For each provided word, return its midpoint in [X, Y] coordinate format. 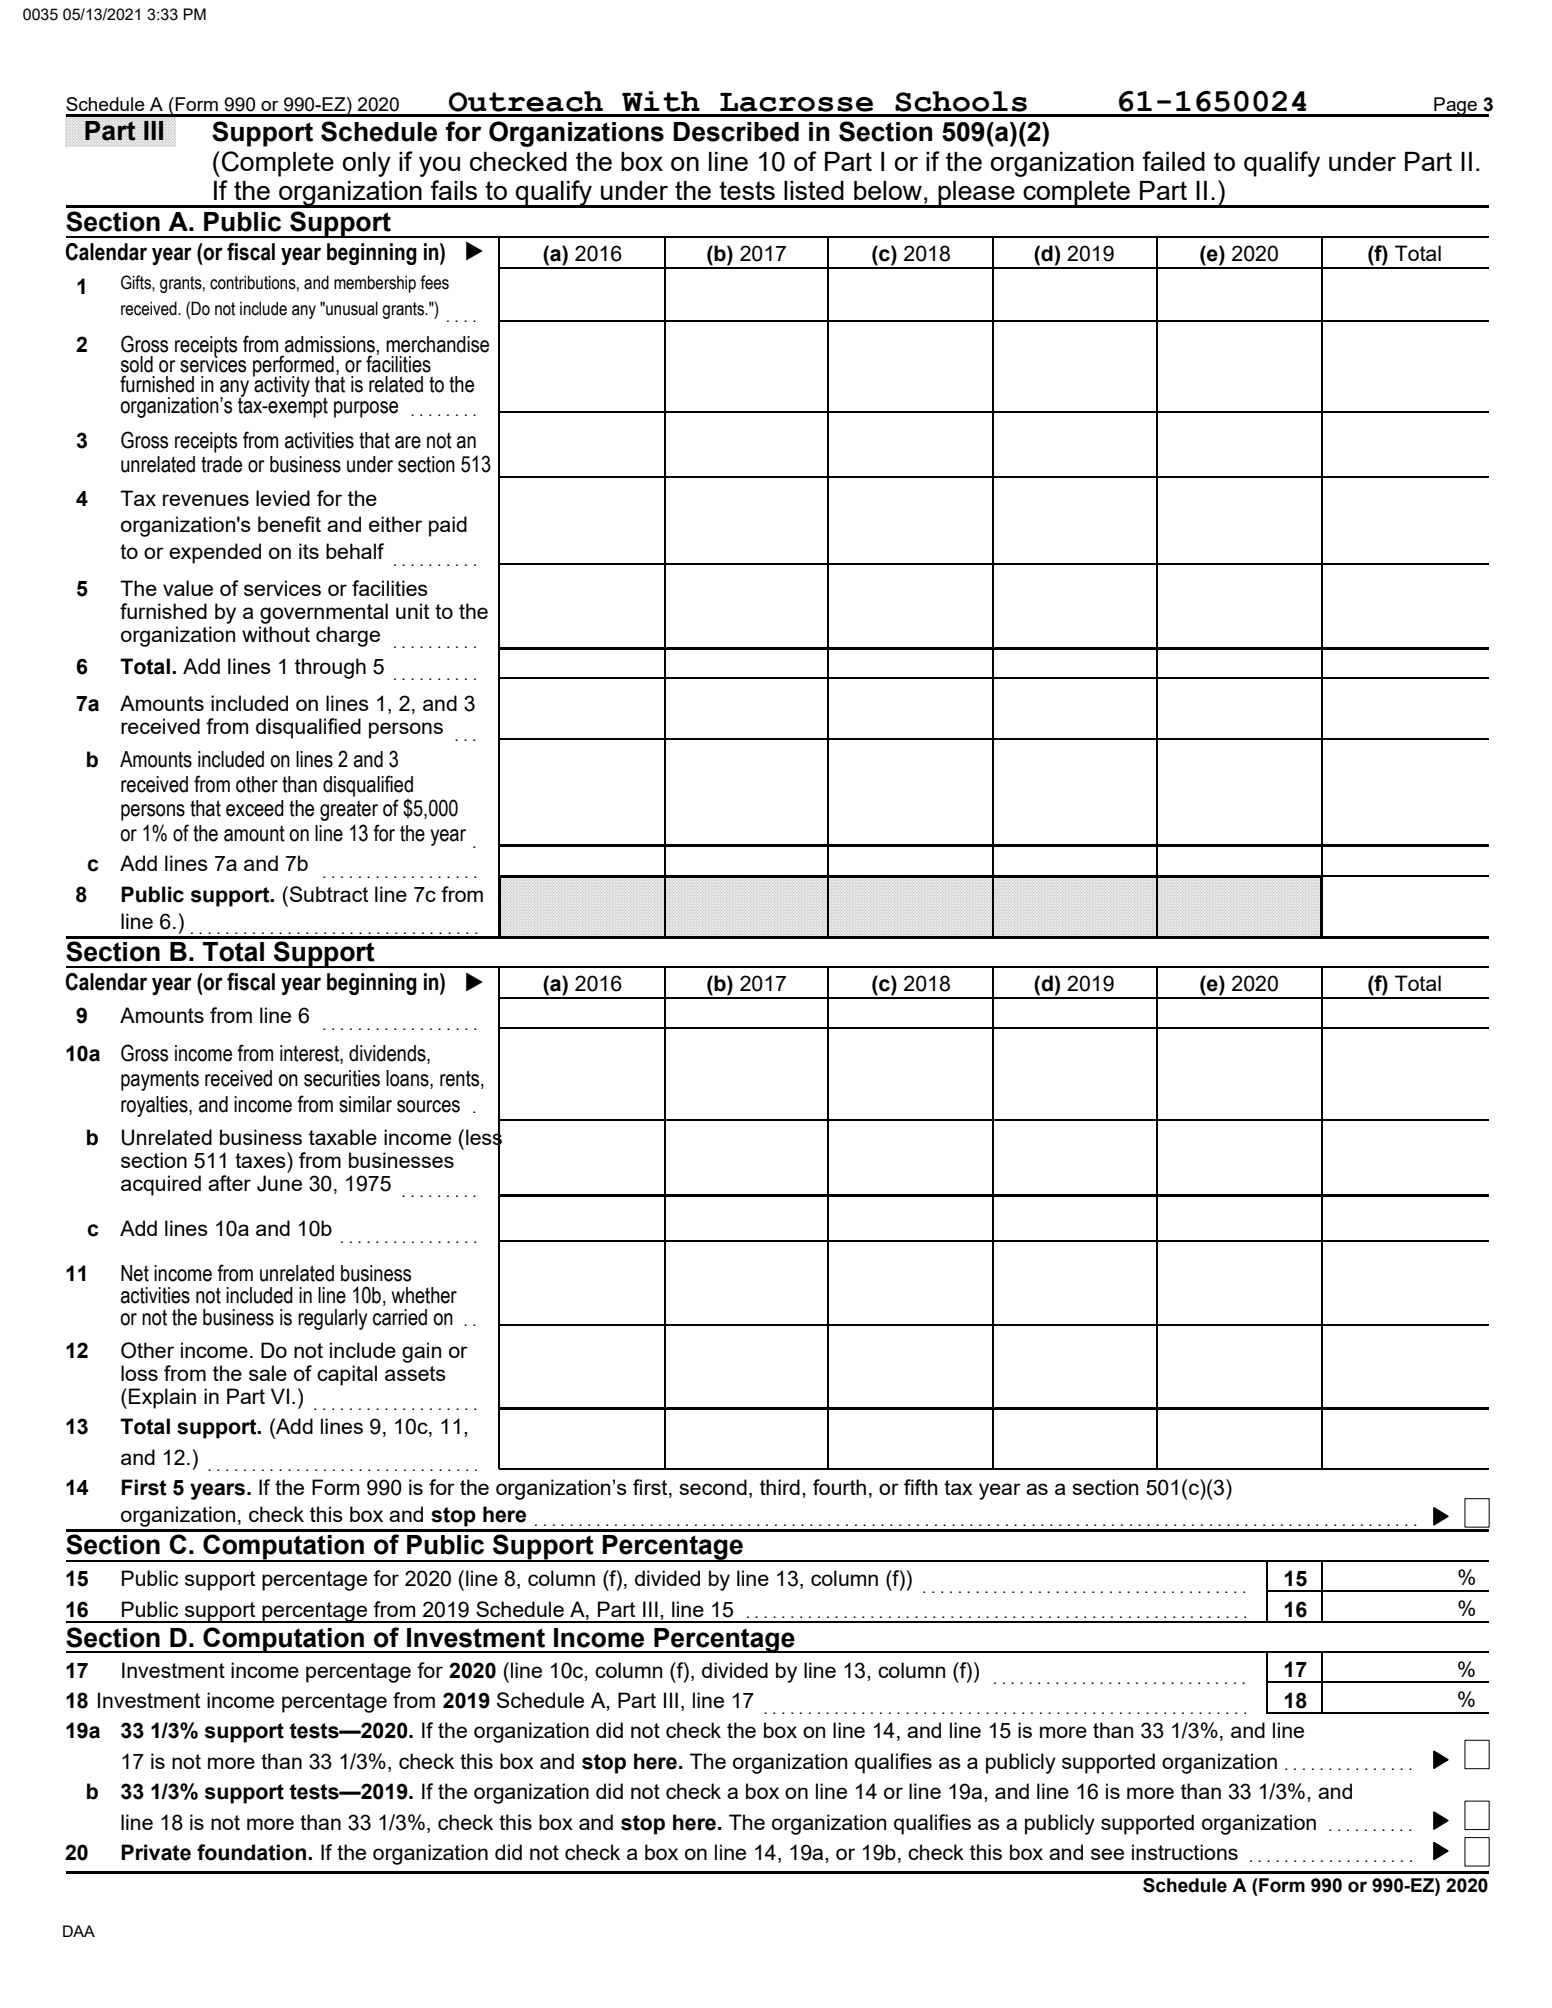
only [366, 164]
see [1107, 1854]
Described [736, 132]
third [780, 1487]
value [188, 588]
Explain [162, 1398]
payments [160, 1080]
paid [448, 526]
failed [1173, 161]
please [976, 194]
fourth [839, 1487]
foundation [253, 1852]
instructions [1185, 1852]
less [484, 1137]
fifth [921, 1487]
